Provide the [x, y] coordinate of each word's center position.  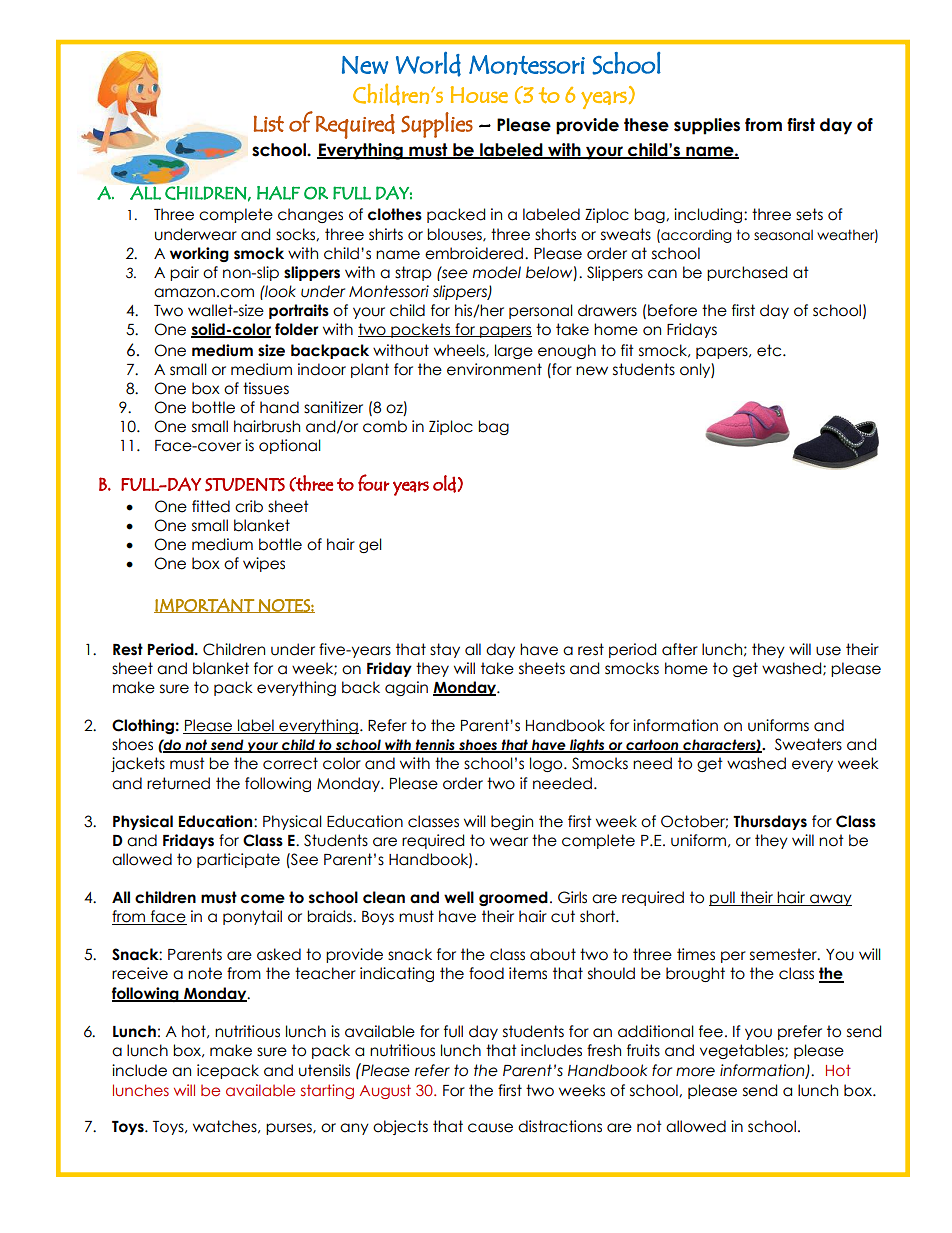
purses [290, 1129]
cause [490, 1128]
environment [494, 369]
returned [178, 783]
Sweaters [808, 744]
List [269, 123]
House [479, 94]
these [646, 125]
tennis [435, 746]
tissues [266, 388]
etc [770, 350]
